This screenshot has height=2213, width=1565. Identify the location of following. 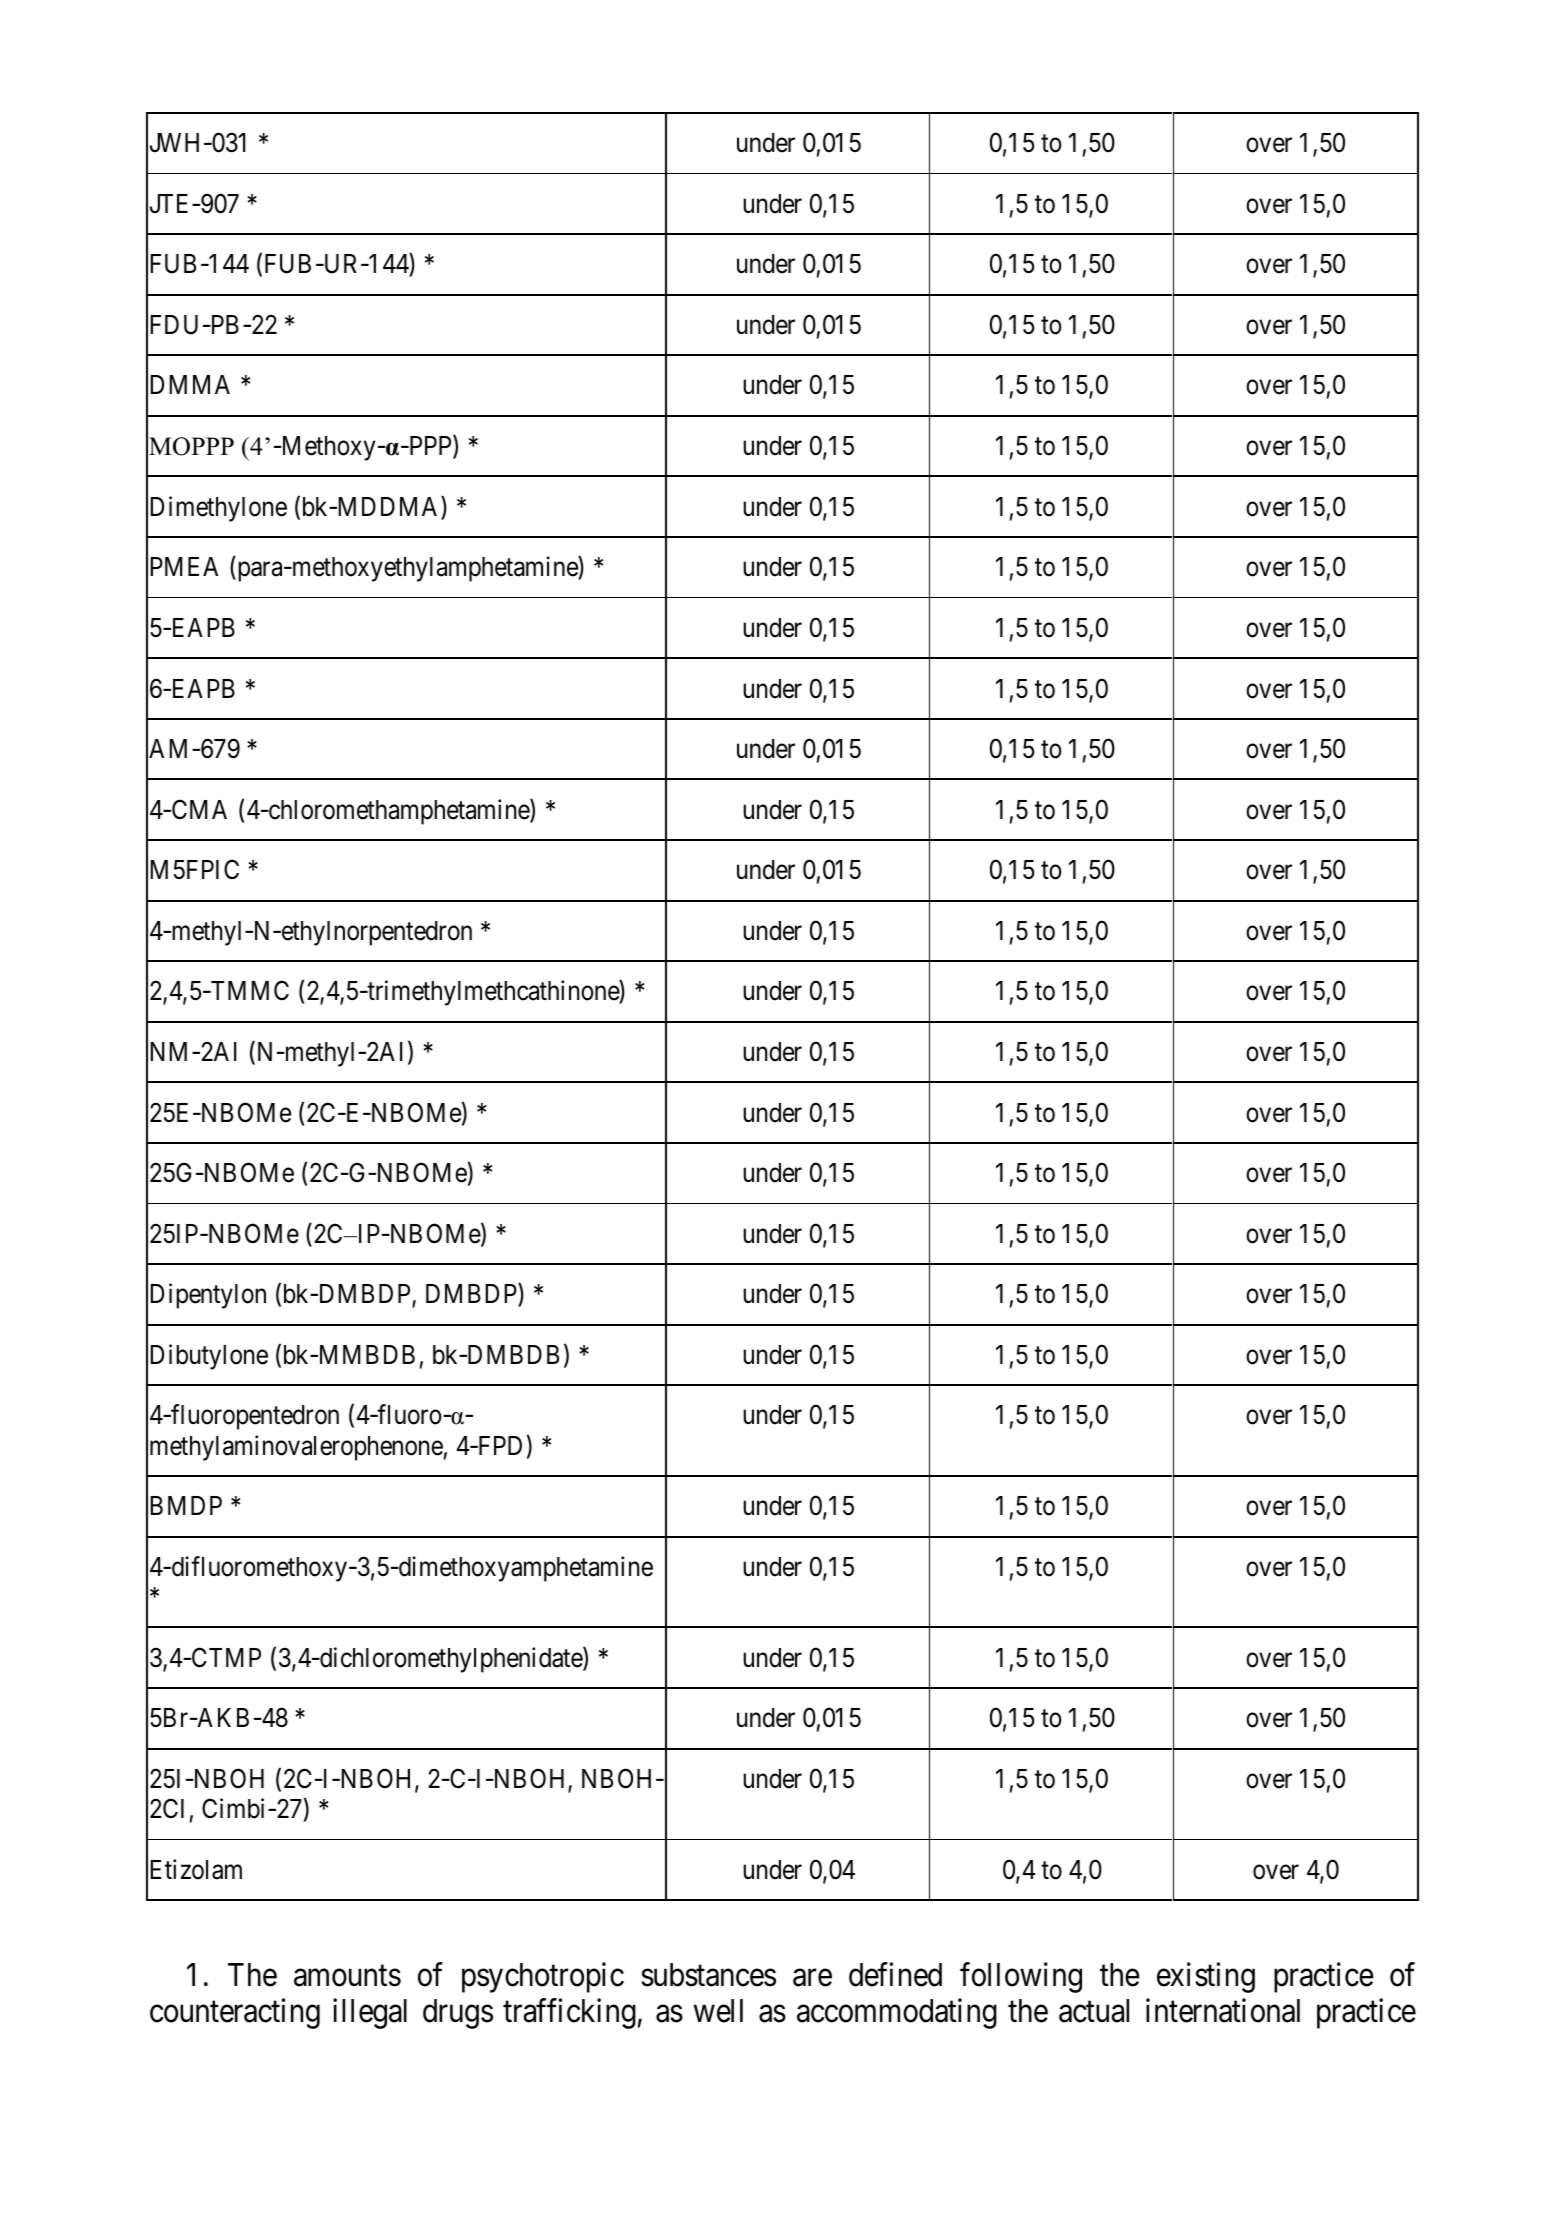
(1021, 1977).
